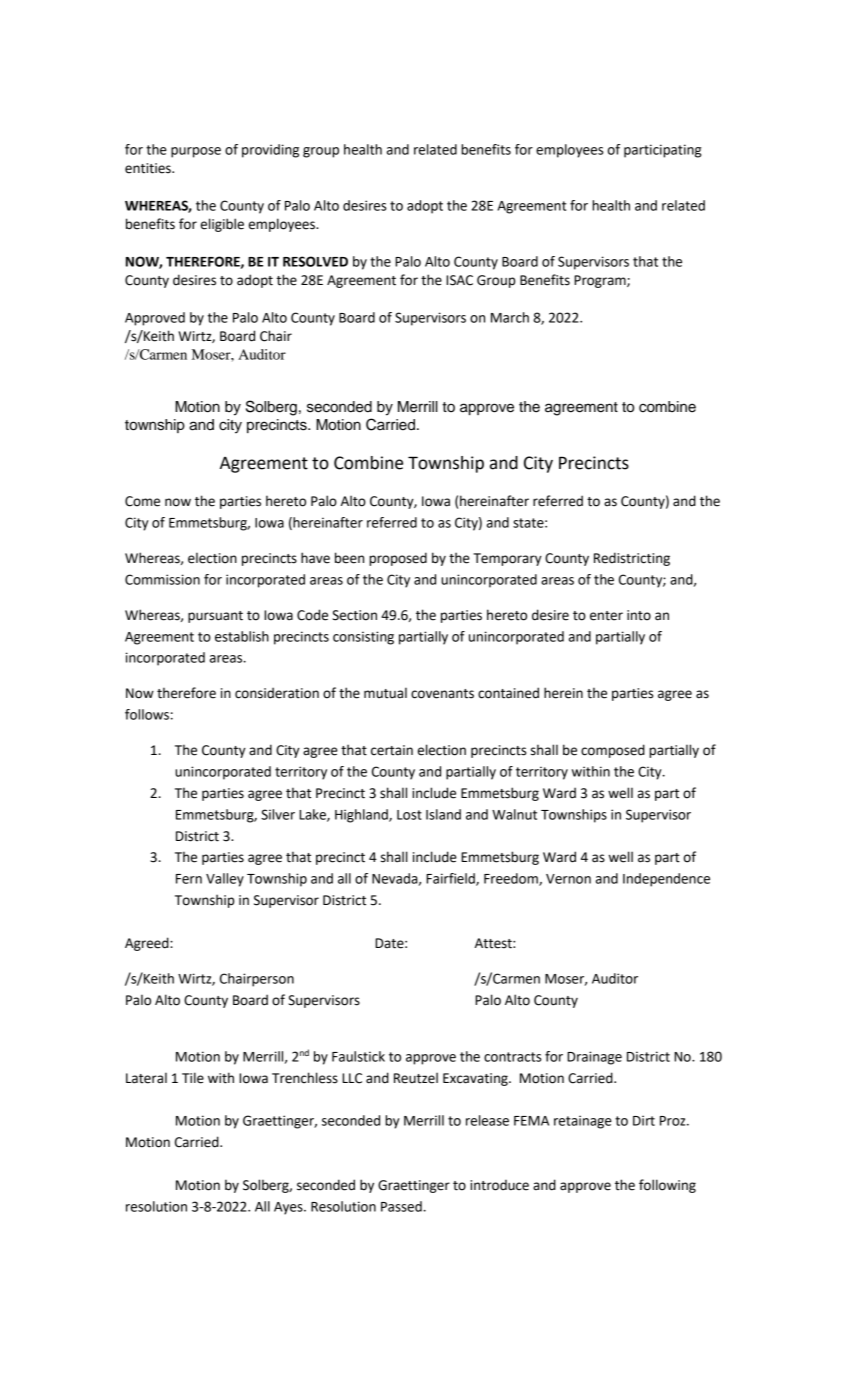 The image size is (849, 1400). What do you see at coordinates (510, 317) in the screenshot?
I see `March` at bounding box center [510, 317].
